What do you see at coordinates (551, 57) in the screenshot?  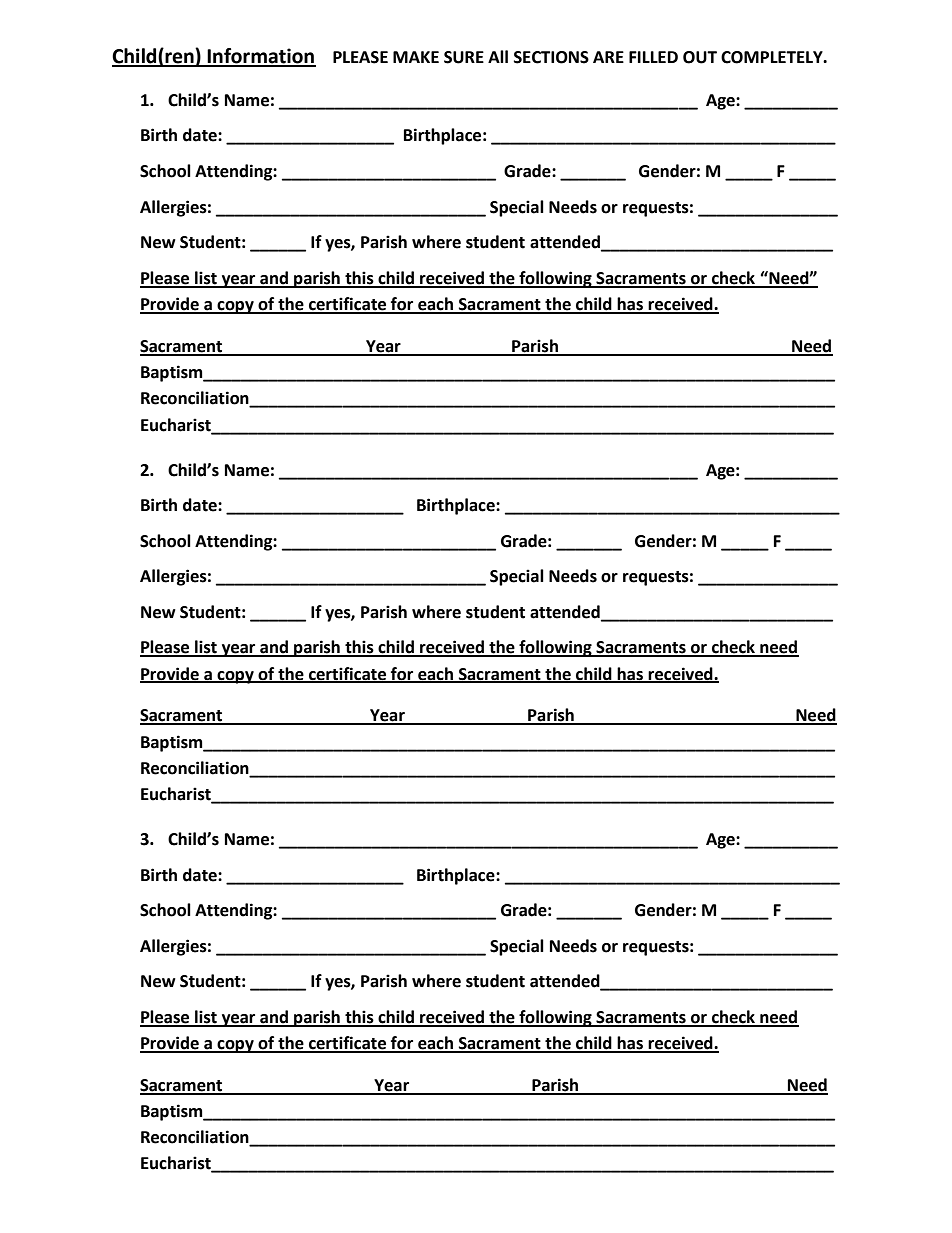 I see `SECTIONS` at bounding box center [551, 57].
